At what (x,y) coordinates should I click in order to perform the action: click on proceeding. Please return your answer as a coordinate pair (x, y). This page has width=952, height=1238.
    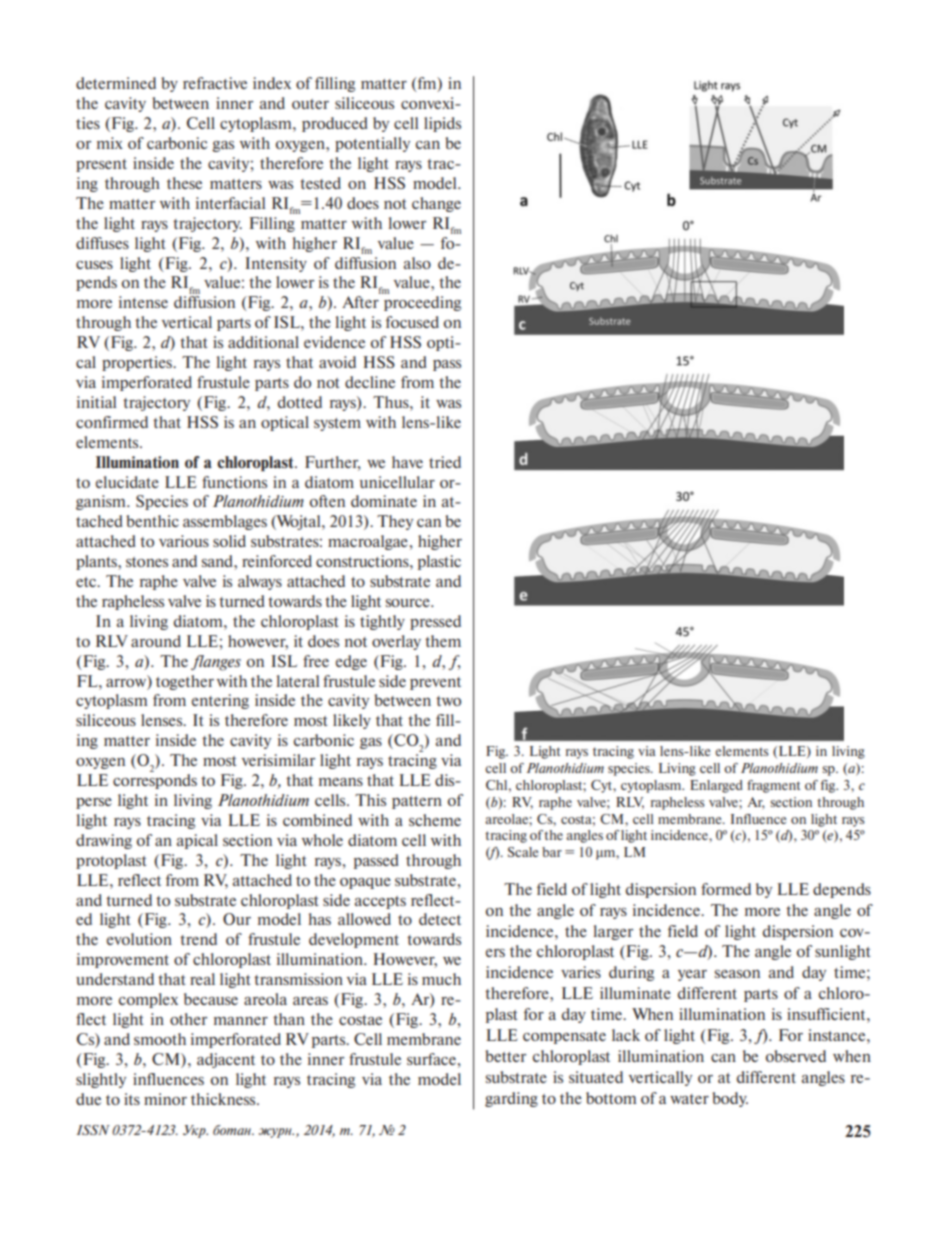
    Looking at the image, I should click on (422, 303).
